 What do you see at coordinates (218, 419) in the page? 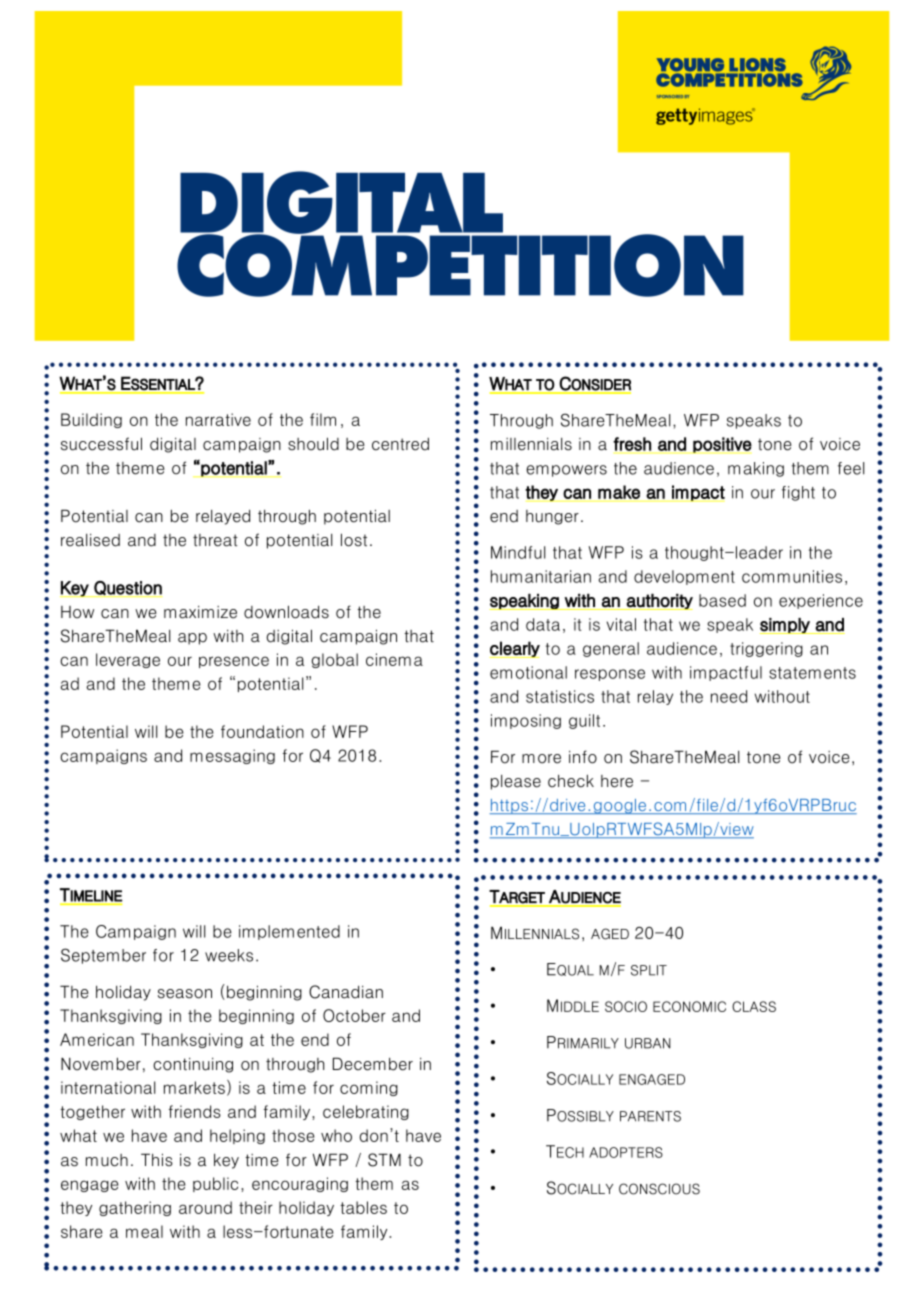
I see `narrative` at bounding box center [218, 419].
